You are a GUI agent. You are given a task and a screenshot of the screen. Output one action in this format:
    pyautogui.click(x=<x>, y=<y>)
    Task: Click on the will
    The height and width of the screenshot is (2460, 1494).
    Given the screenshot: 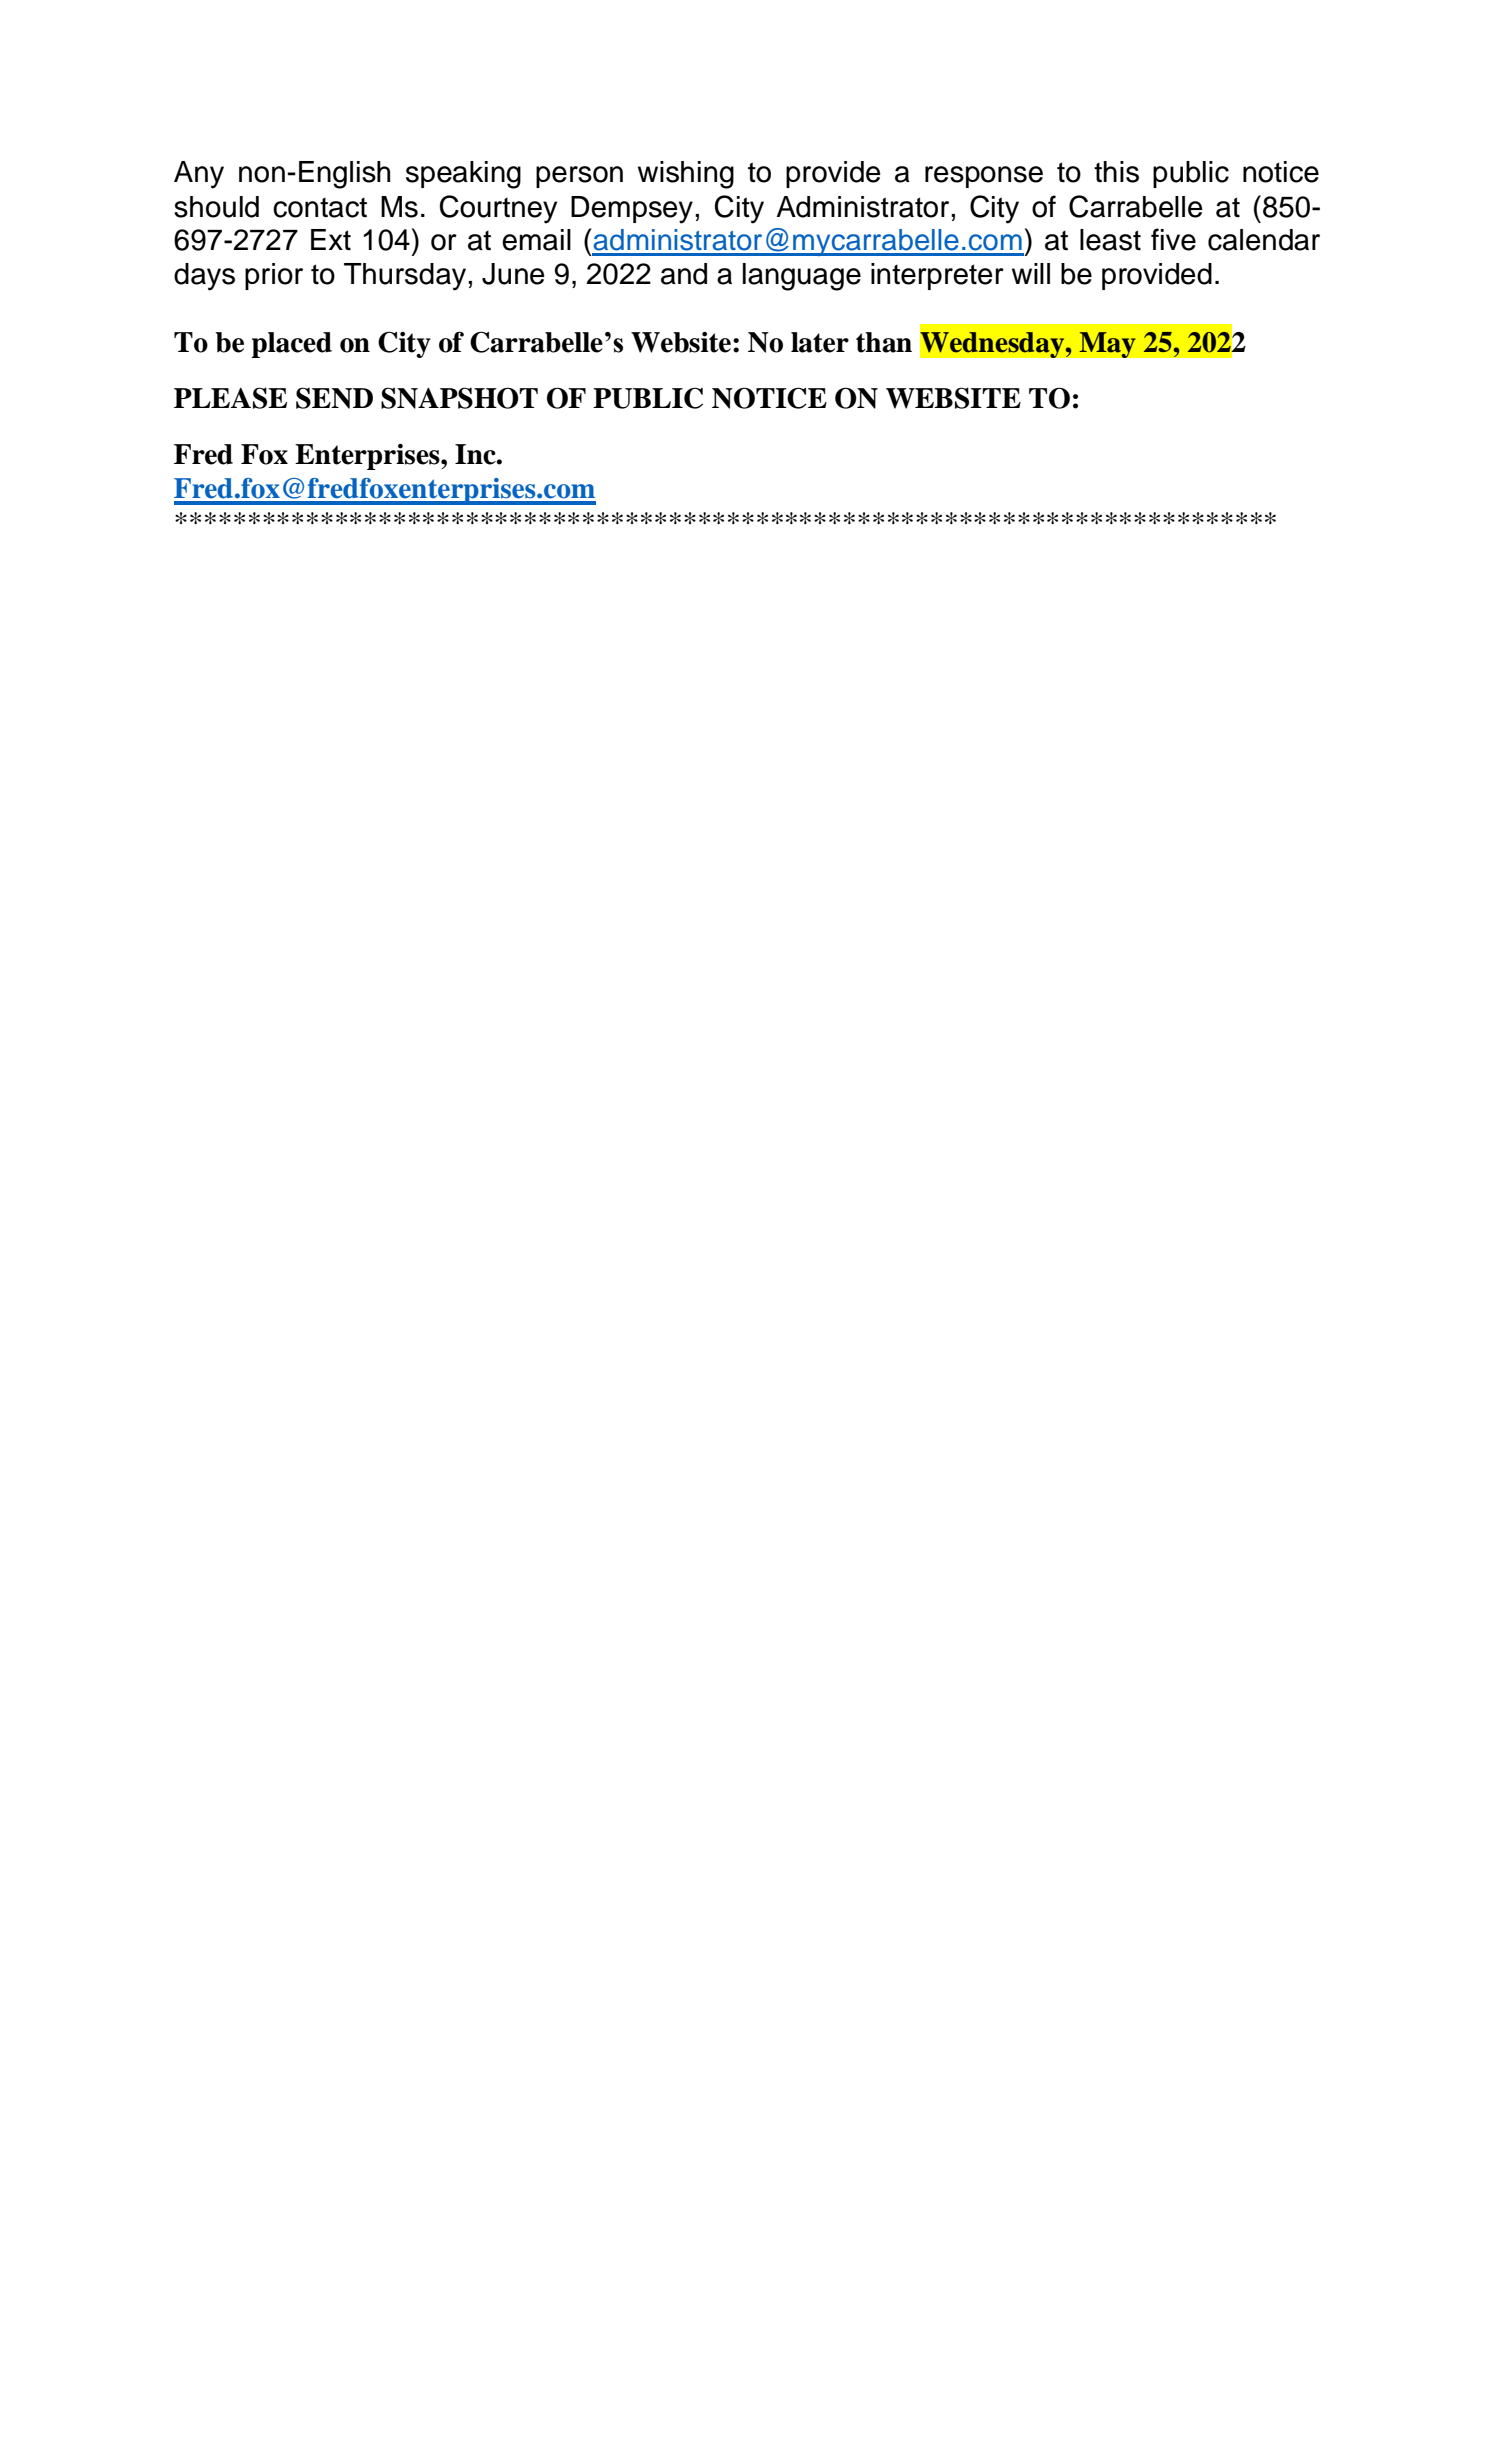 What is the action you would take?
    pyautogui.click(x=1031, y=273)
